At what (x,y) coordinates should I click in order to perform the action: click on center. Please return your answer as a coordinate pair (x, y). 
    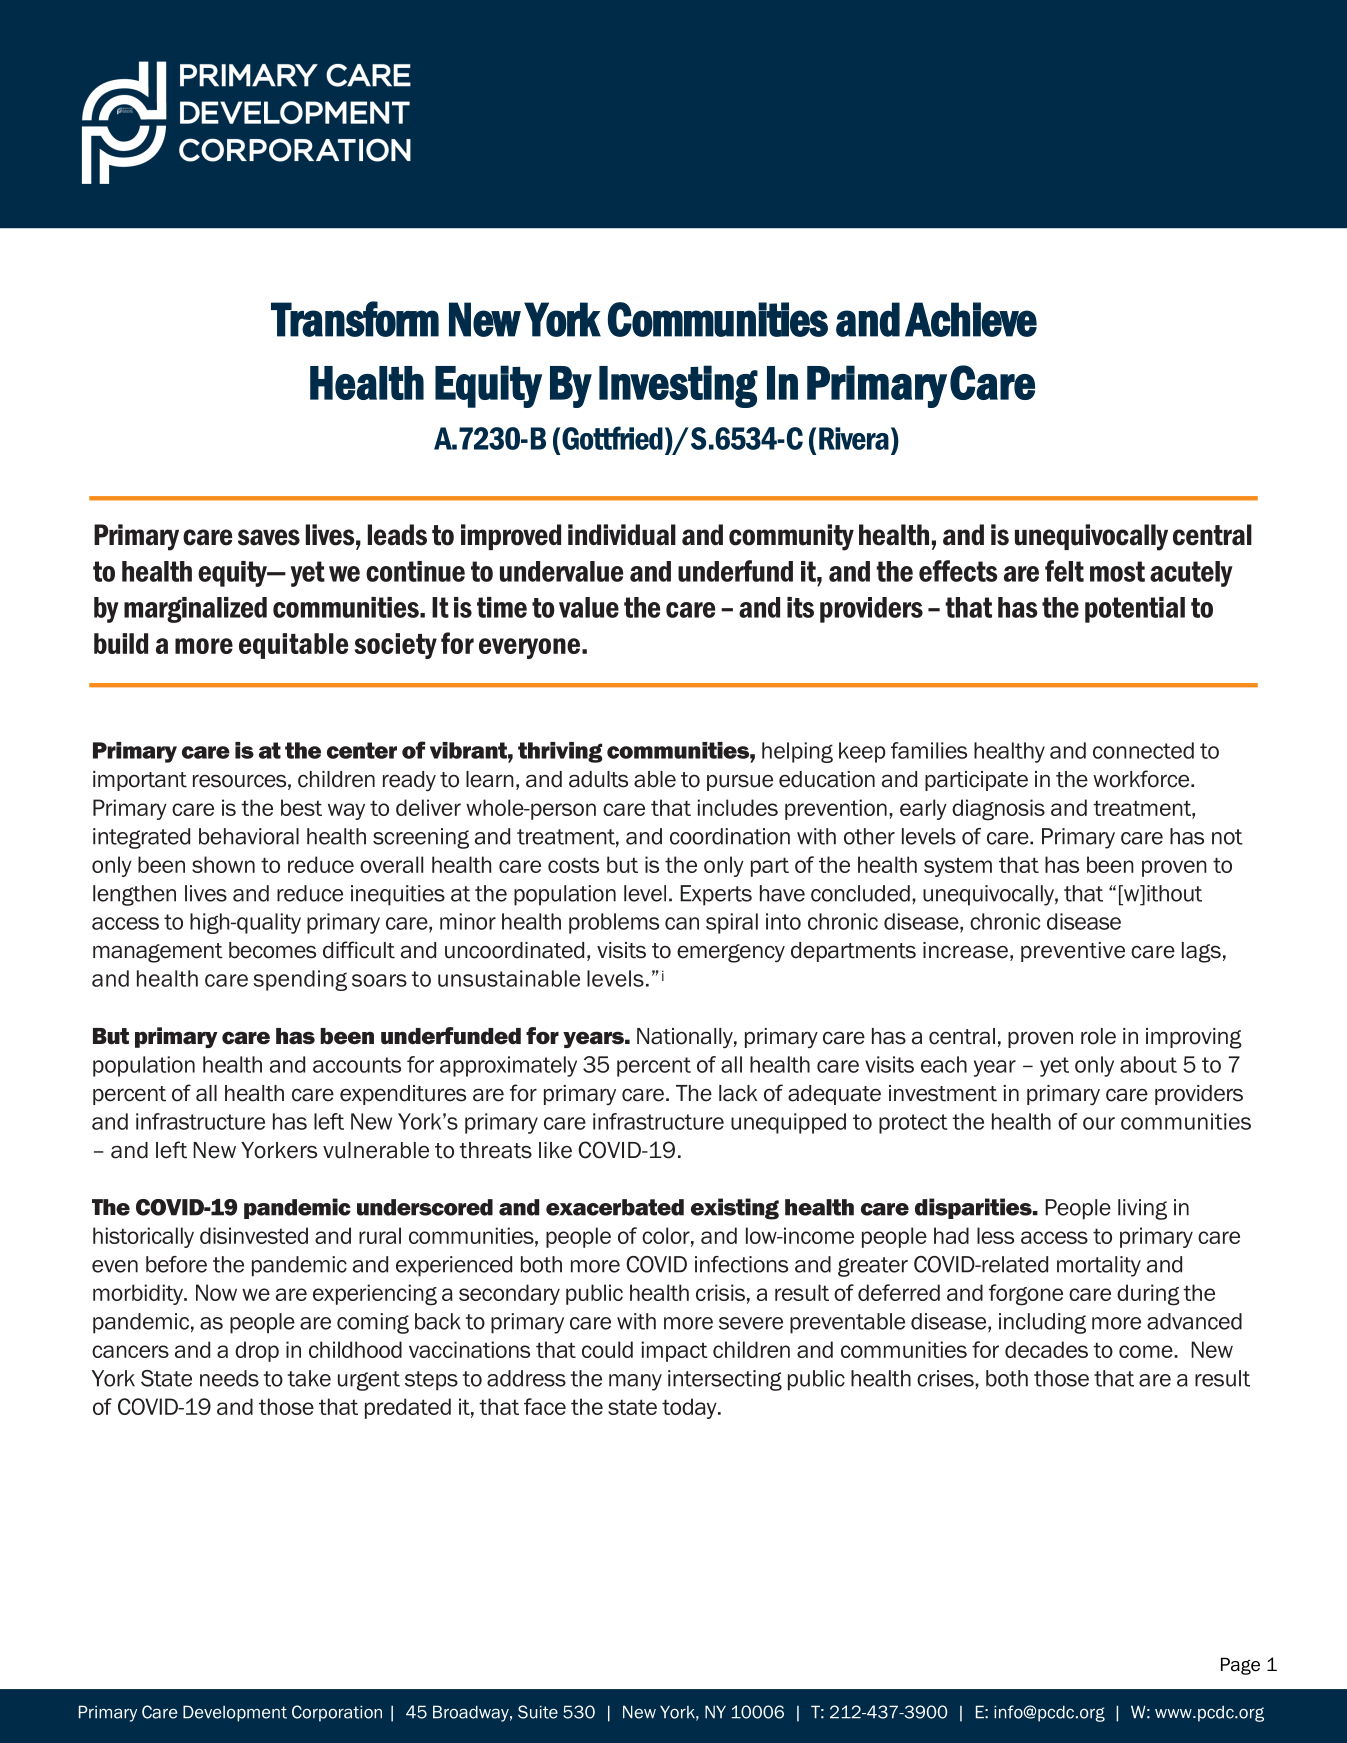
    Looking at the image, I should click on (362, 750).
